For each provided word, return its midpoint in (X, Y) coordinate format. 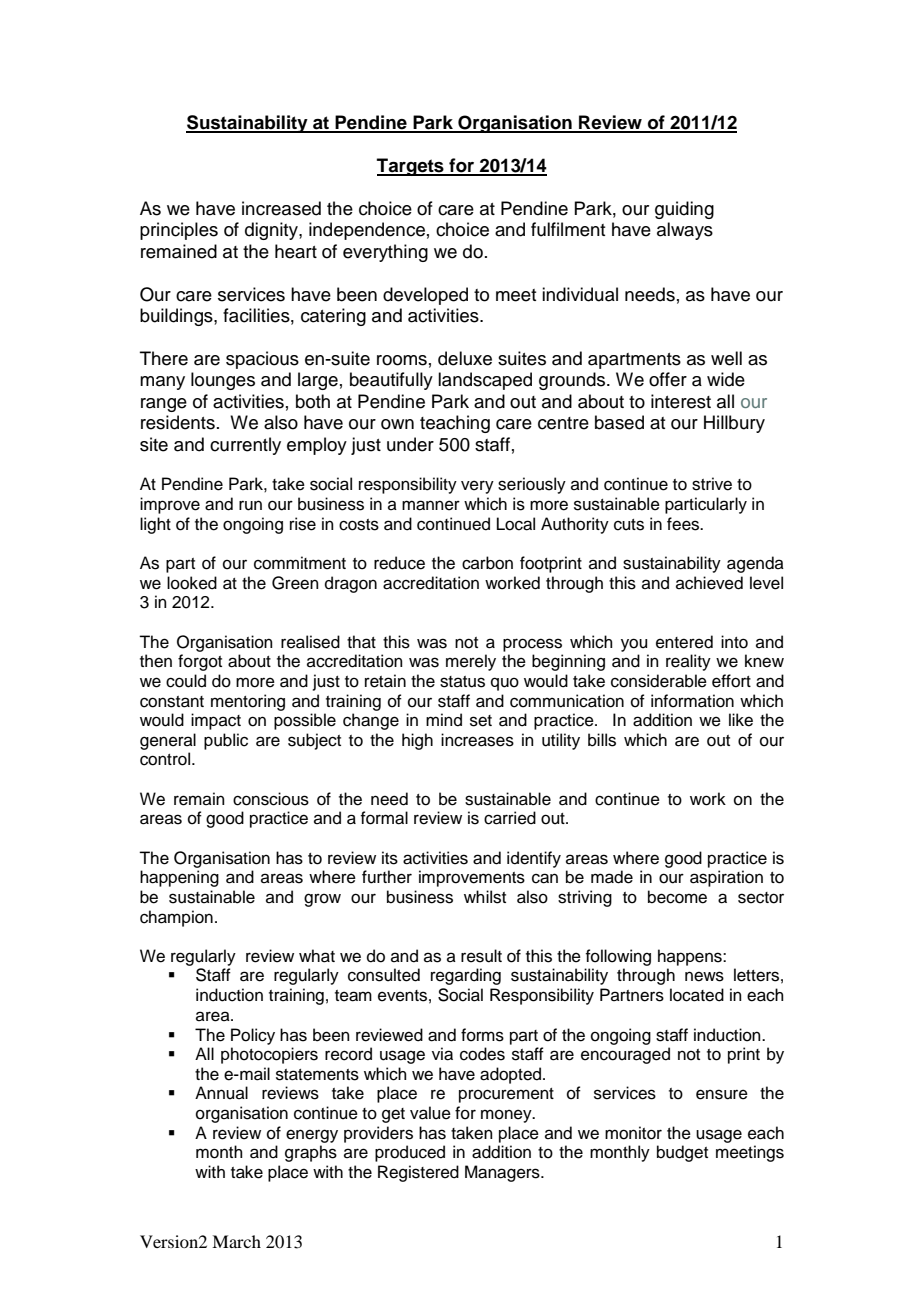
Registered (418, 1173)
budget (682, 1153)
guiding (684, 210)
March (236, 1241)
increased (281, 208)
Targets (411, 167)
